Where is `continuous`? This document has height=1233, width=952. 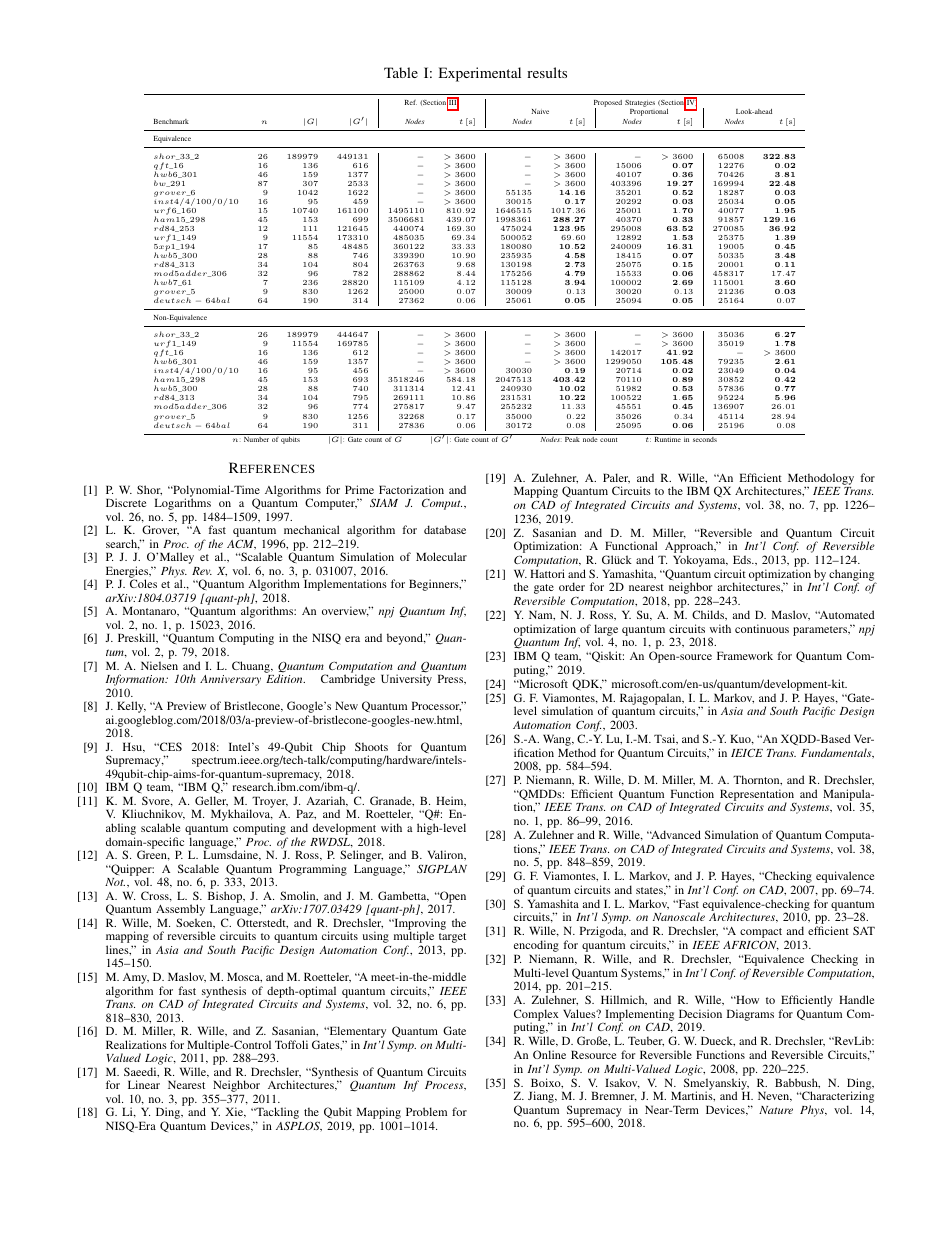 continuous is located at coordinates (762, 628).
